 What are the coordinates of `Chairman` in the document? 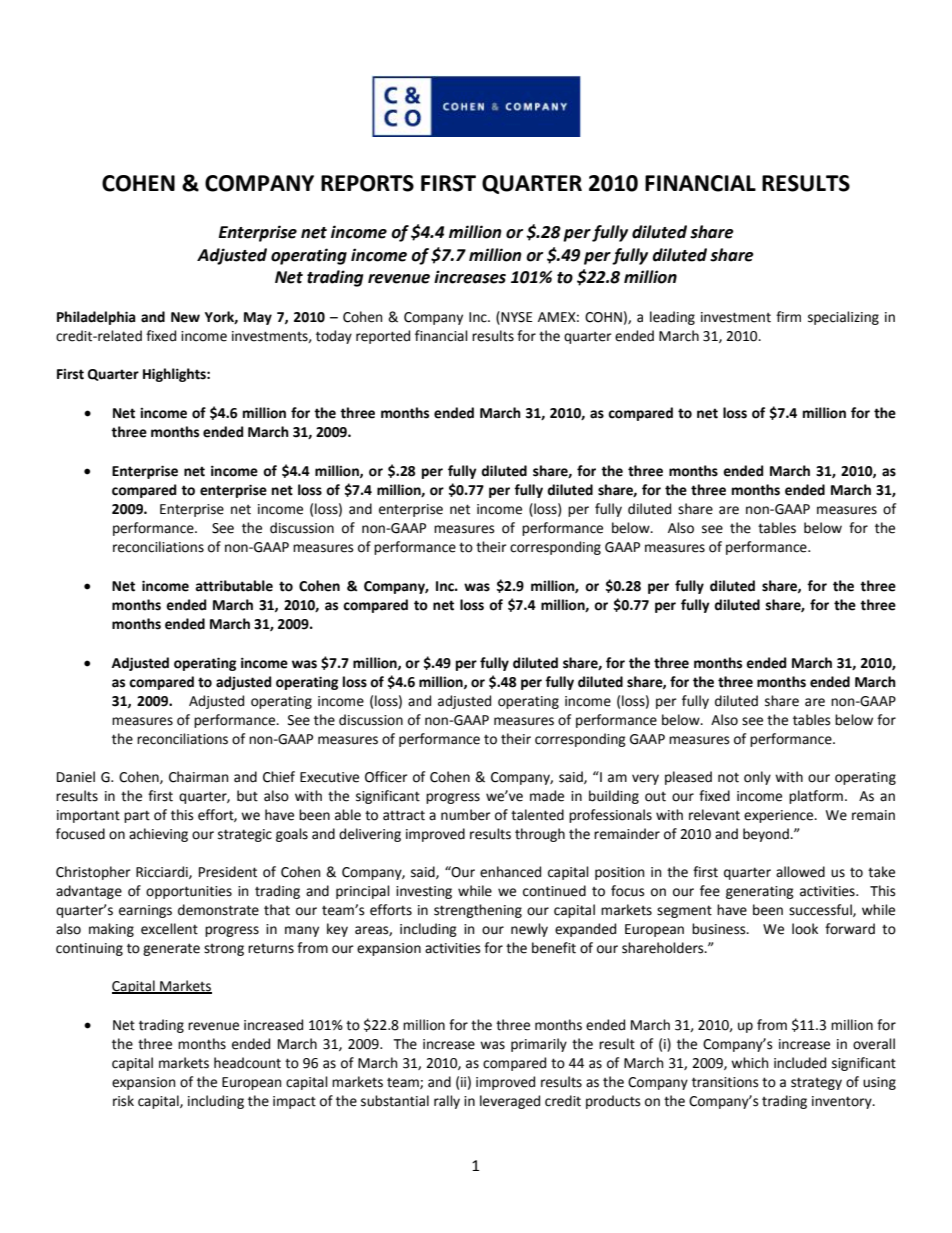 It's located at (198, 777).
